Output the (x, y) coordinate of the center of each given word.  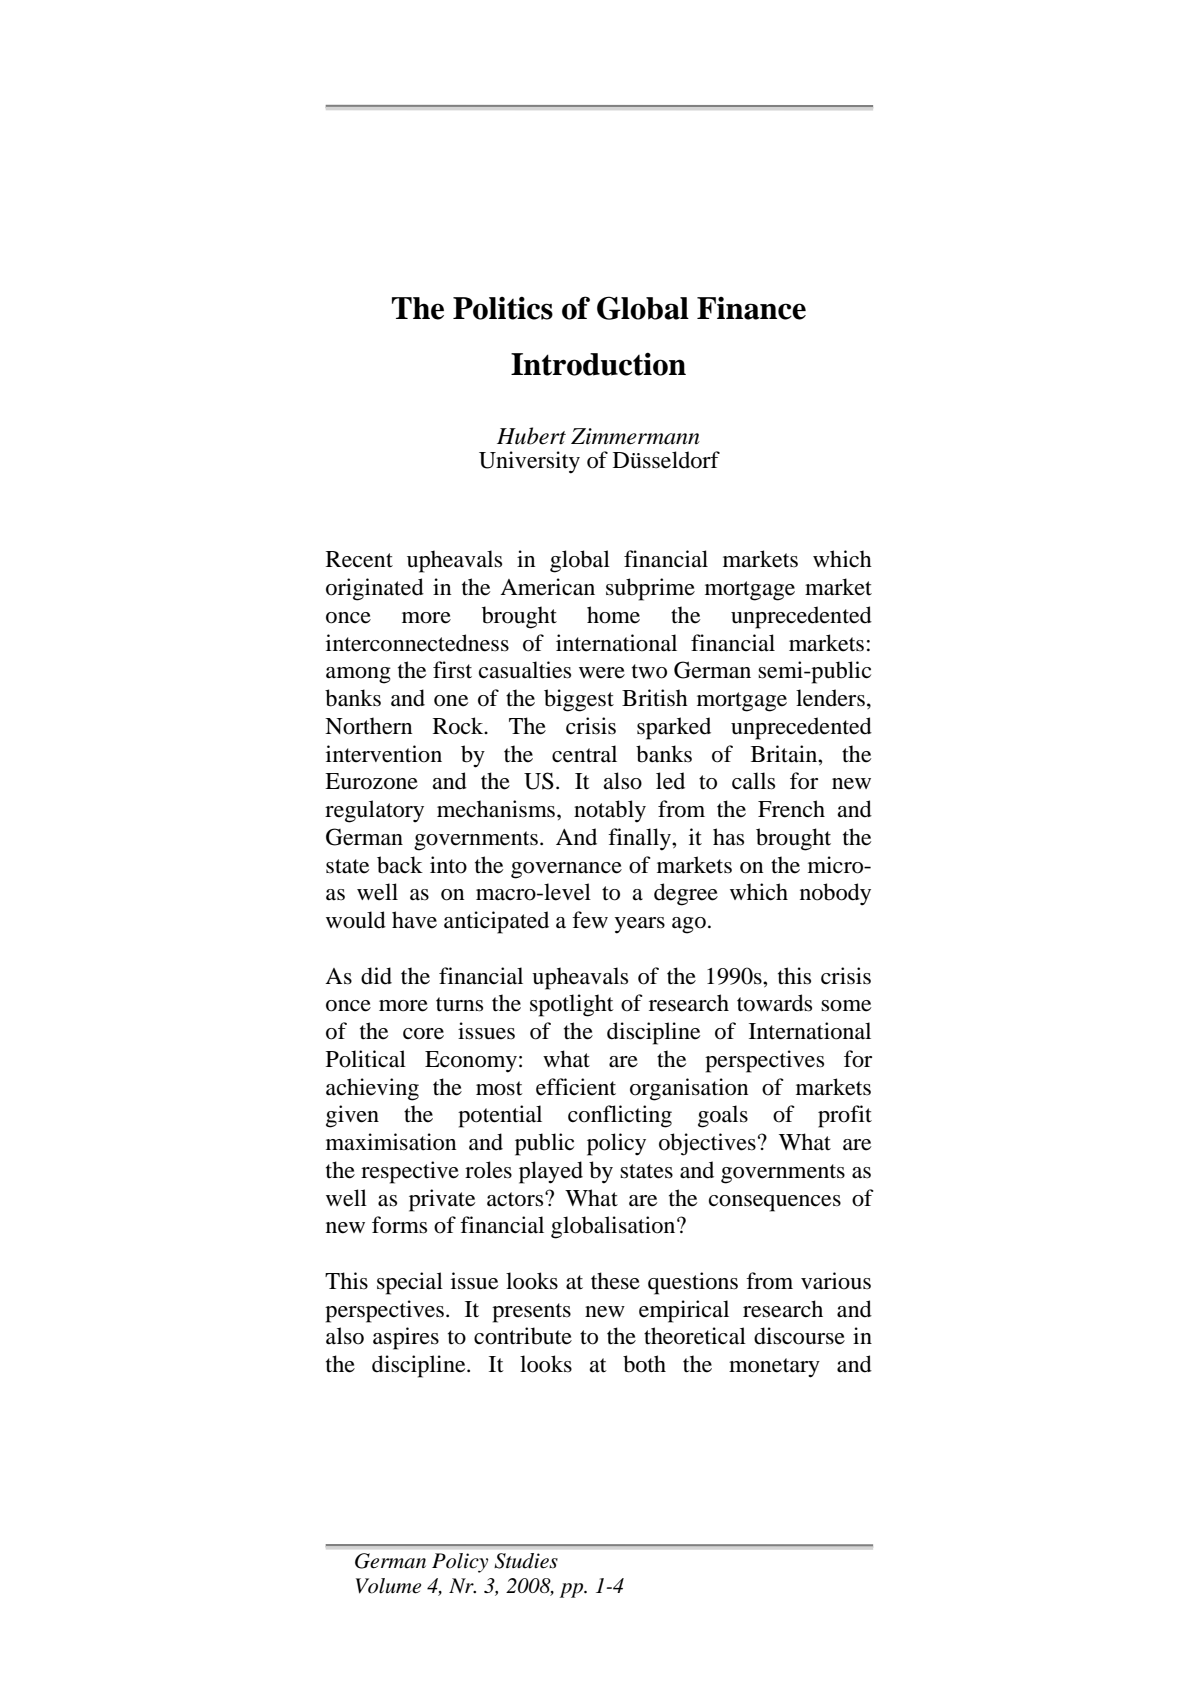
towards (774, 1003)
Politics (503, 308)
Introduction (598, 364)
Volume (388, 1586)
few (590, 920)
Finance (751, 308)
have (414, 920)
